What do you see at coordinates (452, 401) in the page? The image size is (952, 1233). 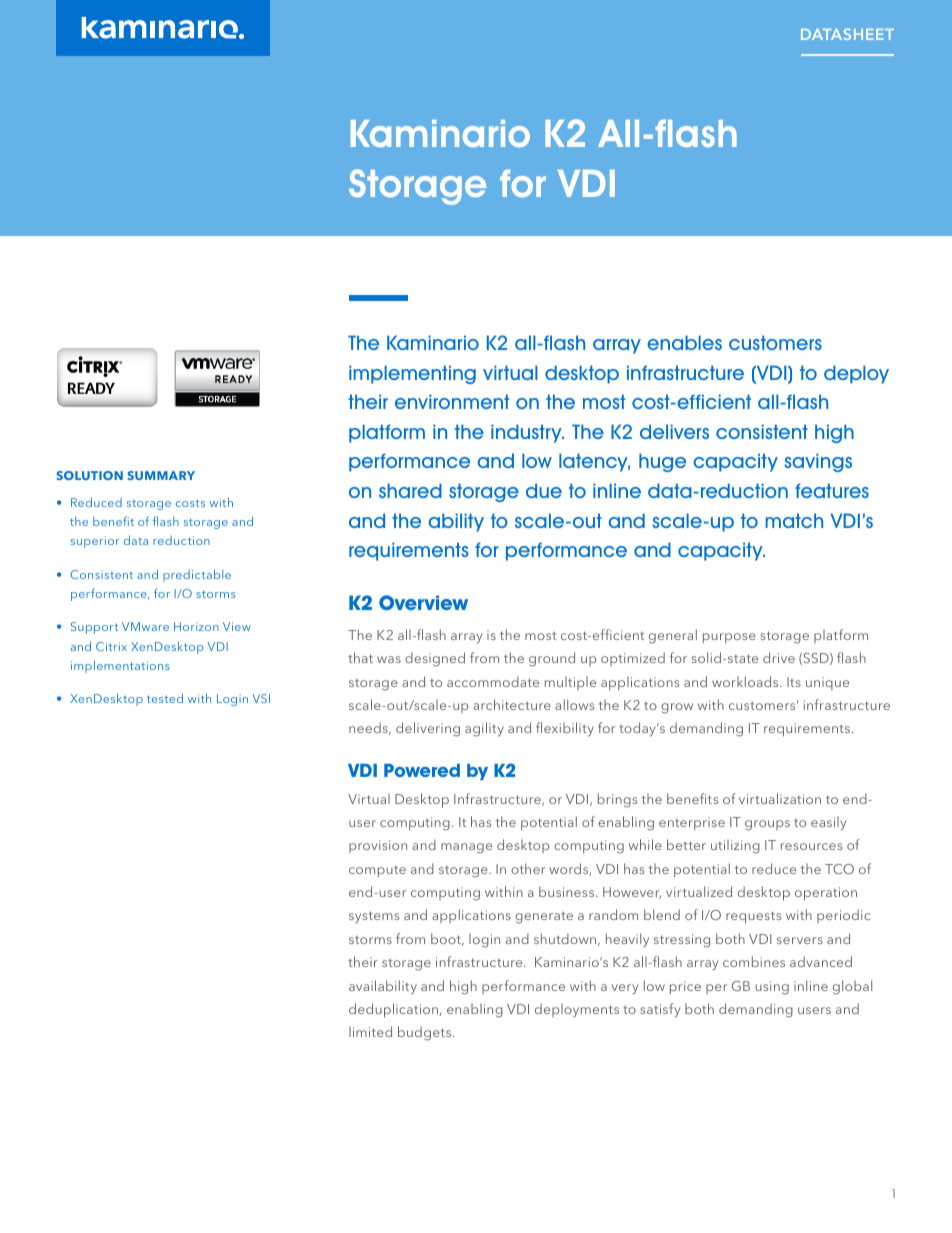 I see `environment` at bounding box center [452, 401].
